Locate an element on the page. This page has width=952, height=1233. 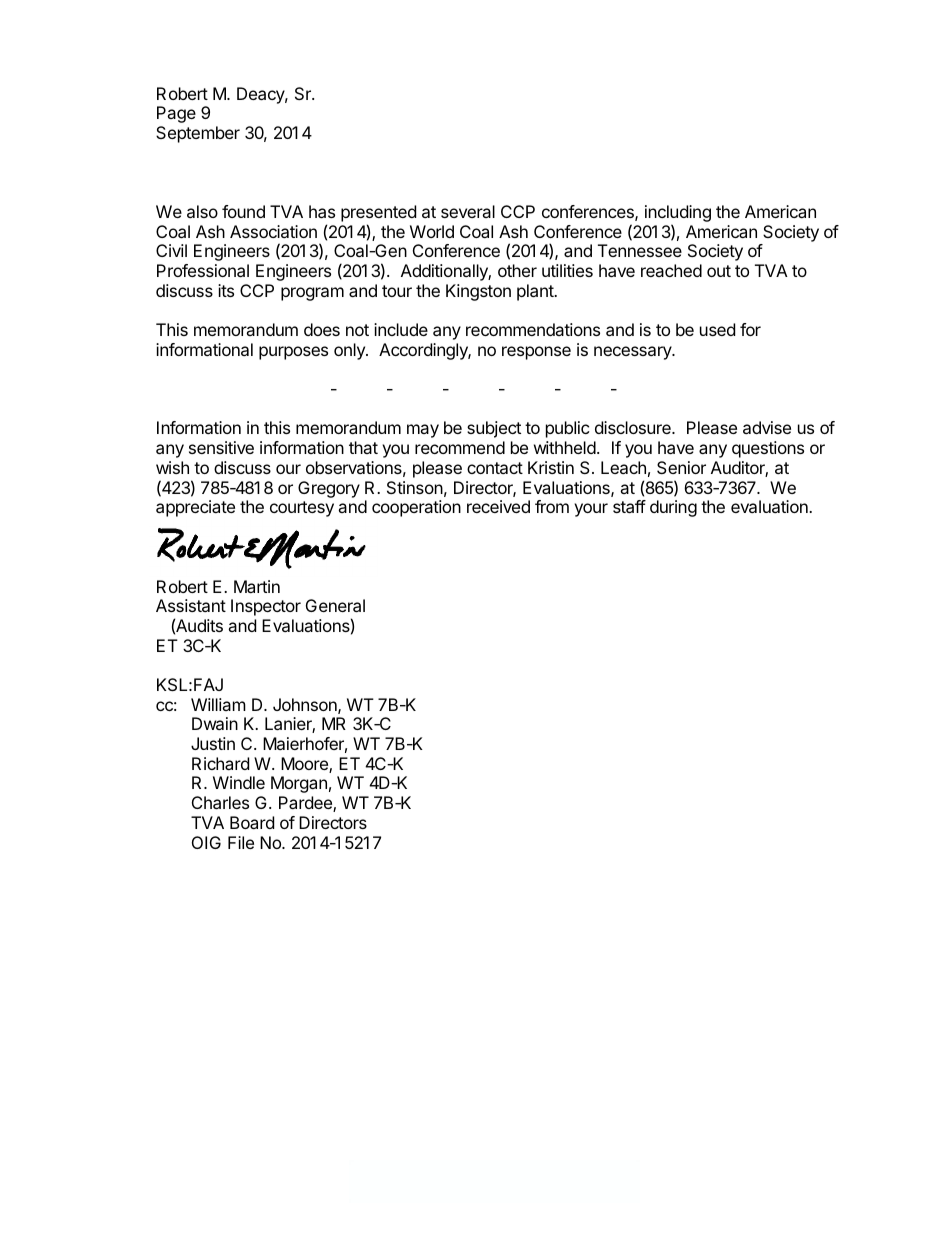
including is located at coordinates (678, 213).
